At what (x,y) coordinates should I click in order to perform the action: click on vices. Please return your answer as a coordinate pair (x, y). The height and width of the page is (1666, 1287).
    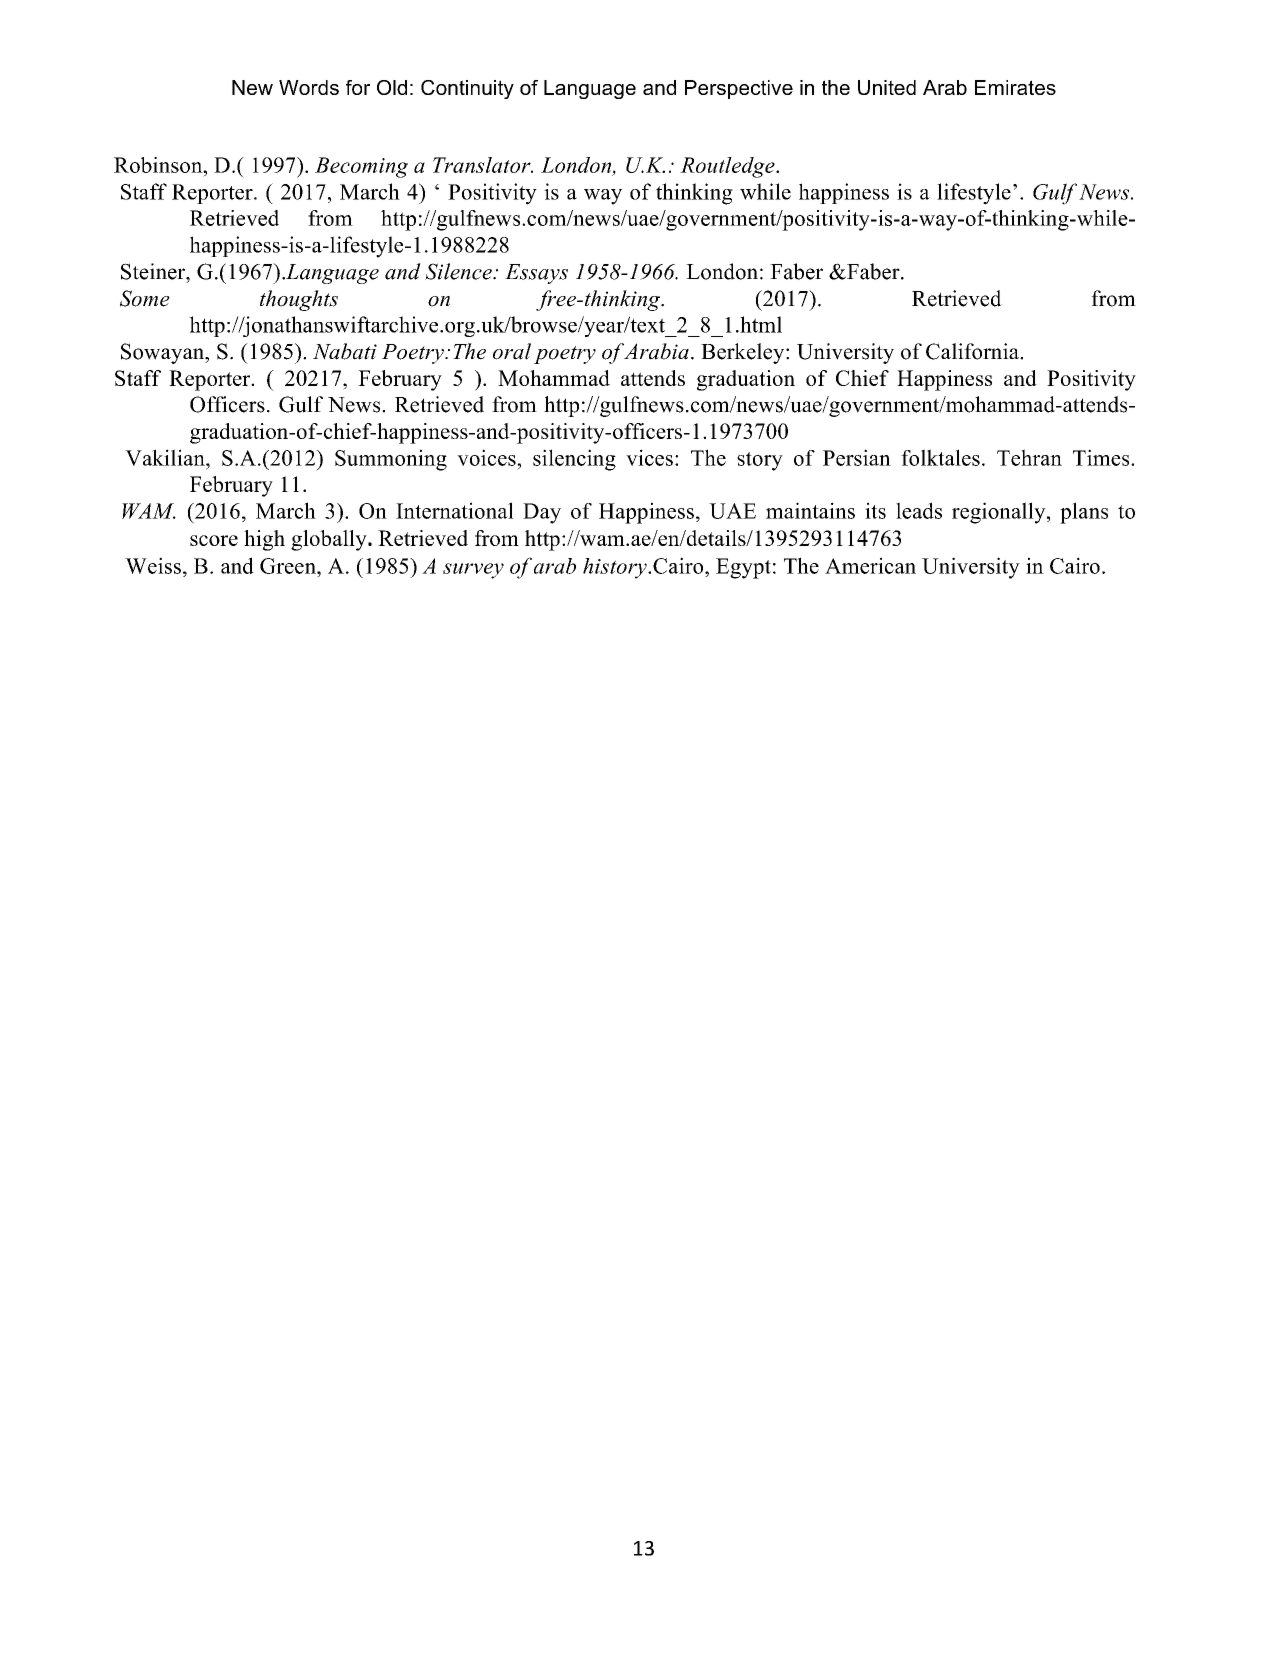
    Looking at the image, I should click on (649, 457).
